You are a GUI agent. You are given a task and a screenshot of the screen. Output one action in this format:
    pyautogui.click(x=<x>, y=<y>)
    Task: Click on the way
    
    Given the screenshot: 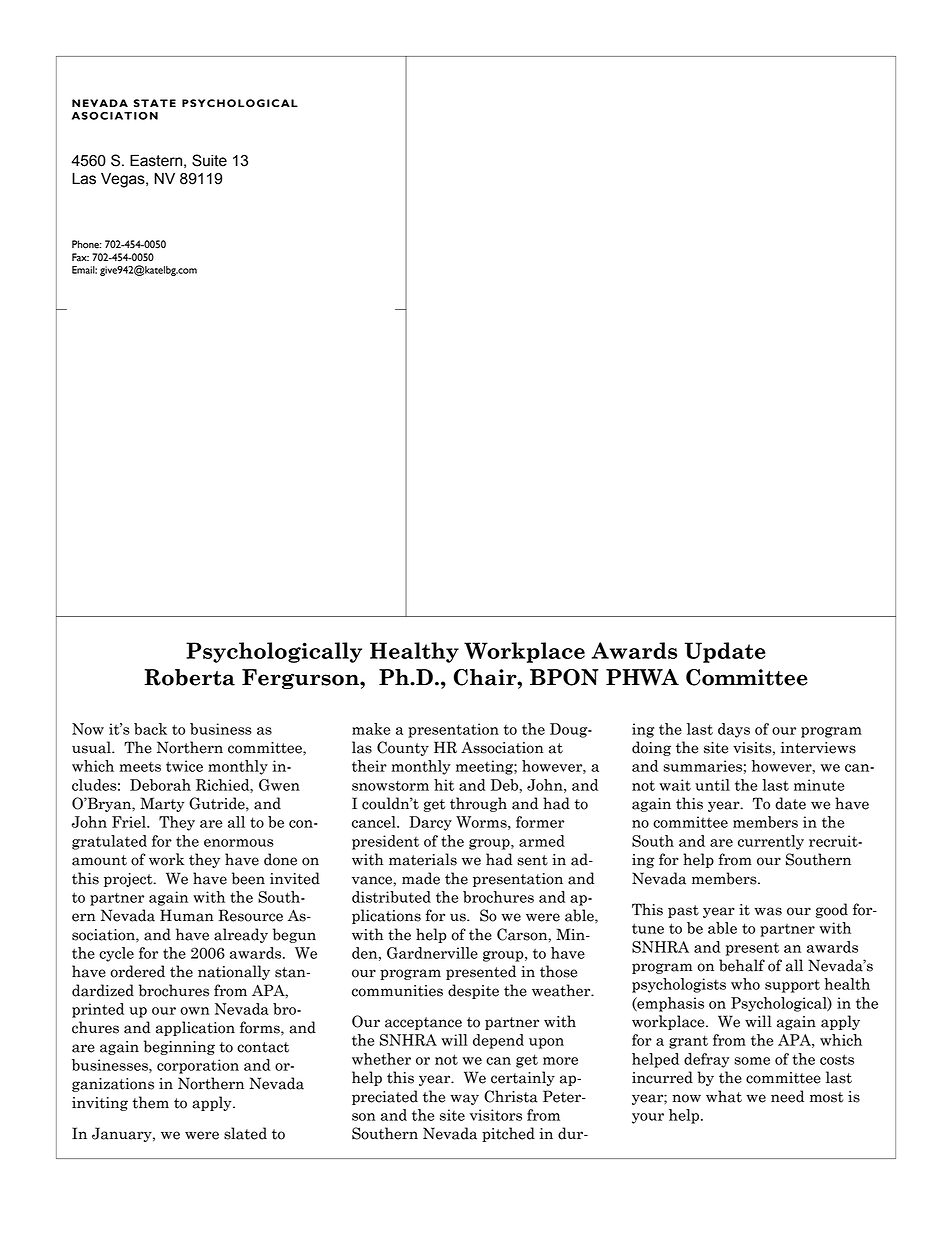 What is the action you would take?
    pyautogui.click(x=464, y=1099)
